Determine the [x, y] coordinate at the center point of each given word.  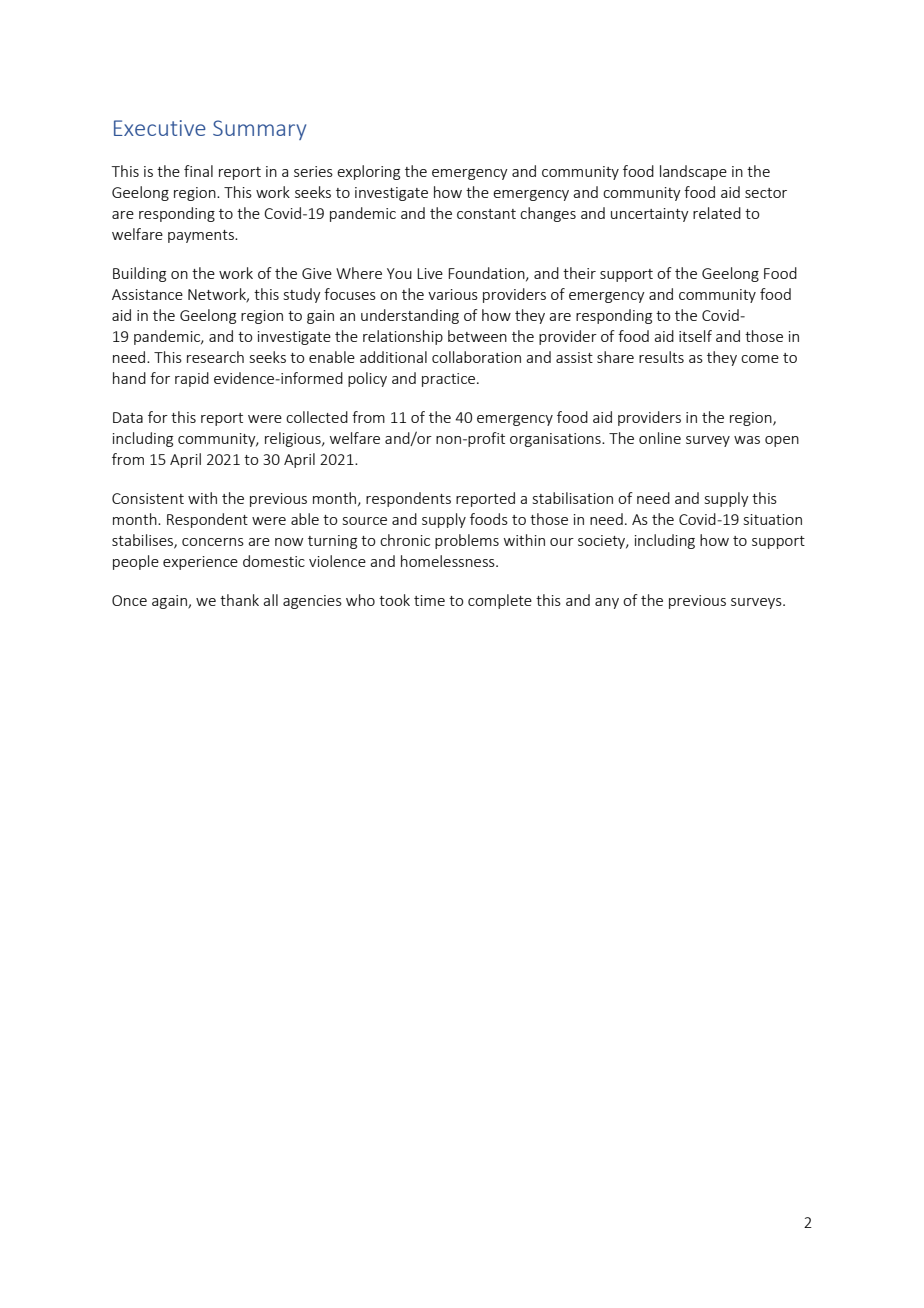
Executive [160, 128]
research [215, 357]
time [429, 600]
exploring [368, 172]
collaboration [476, 357]
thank [239, 600]
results [661, 357]
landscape [693, 172]
